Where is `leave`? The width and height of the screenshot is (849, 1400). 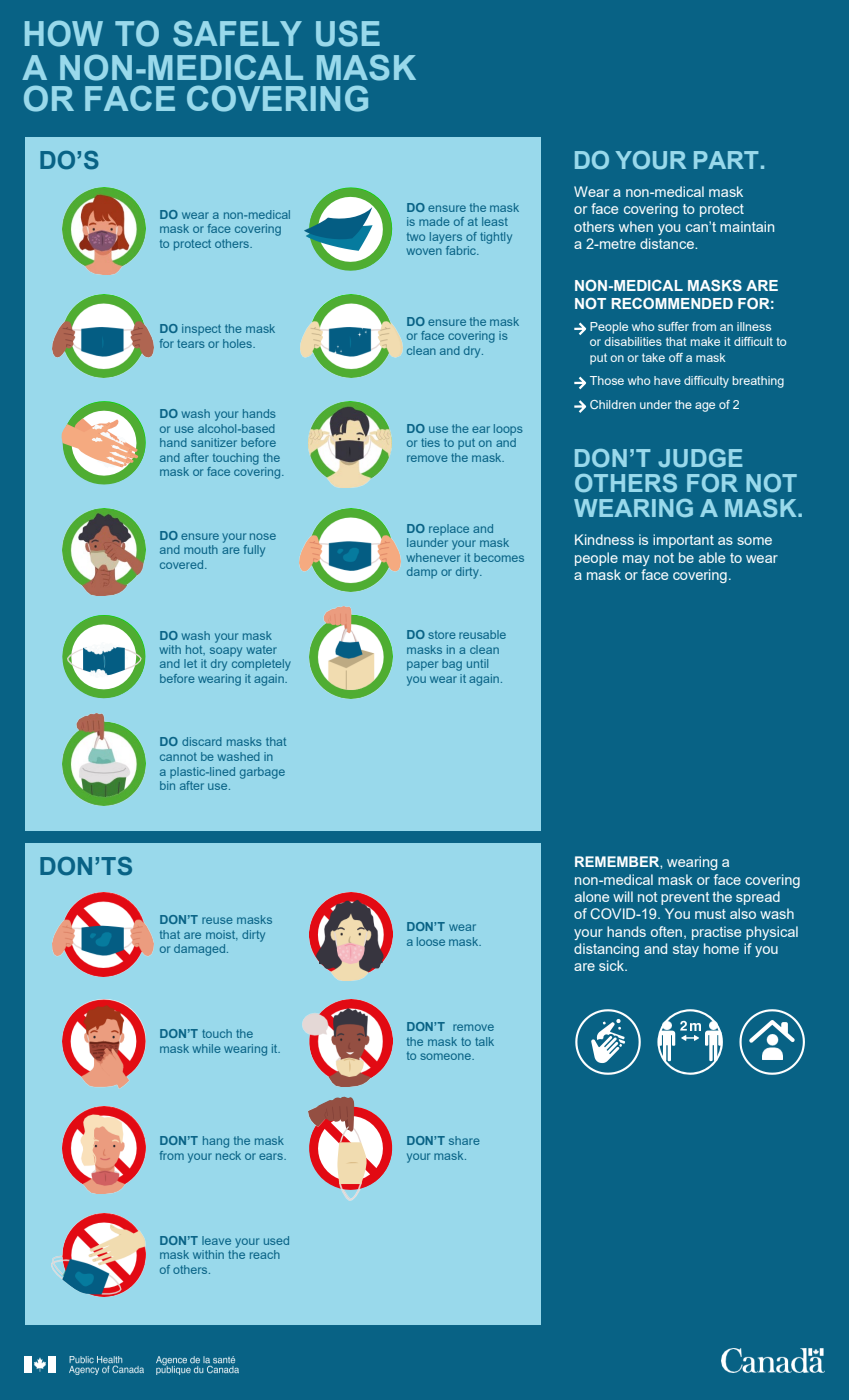 leave is located at coordinates (216, 1240).
